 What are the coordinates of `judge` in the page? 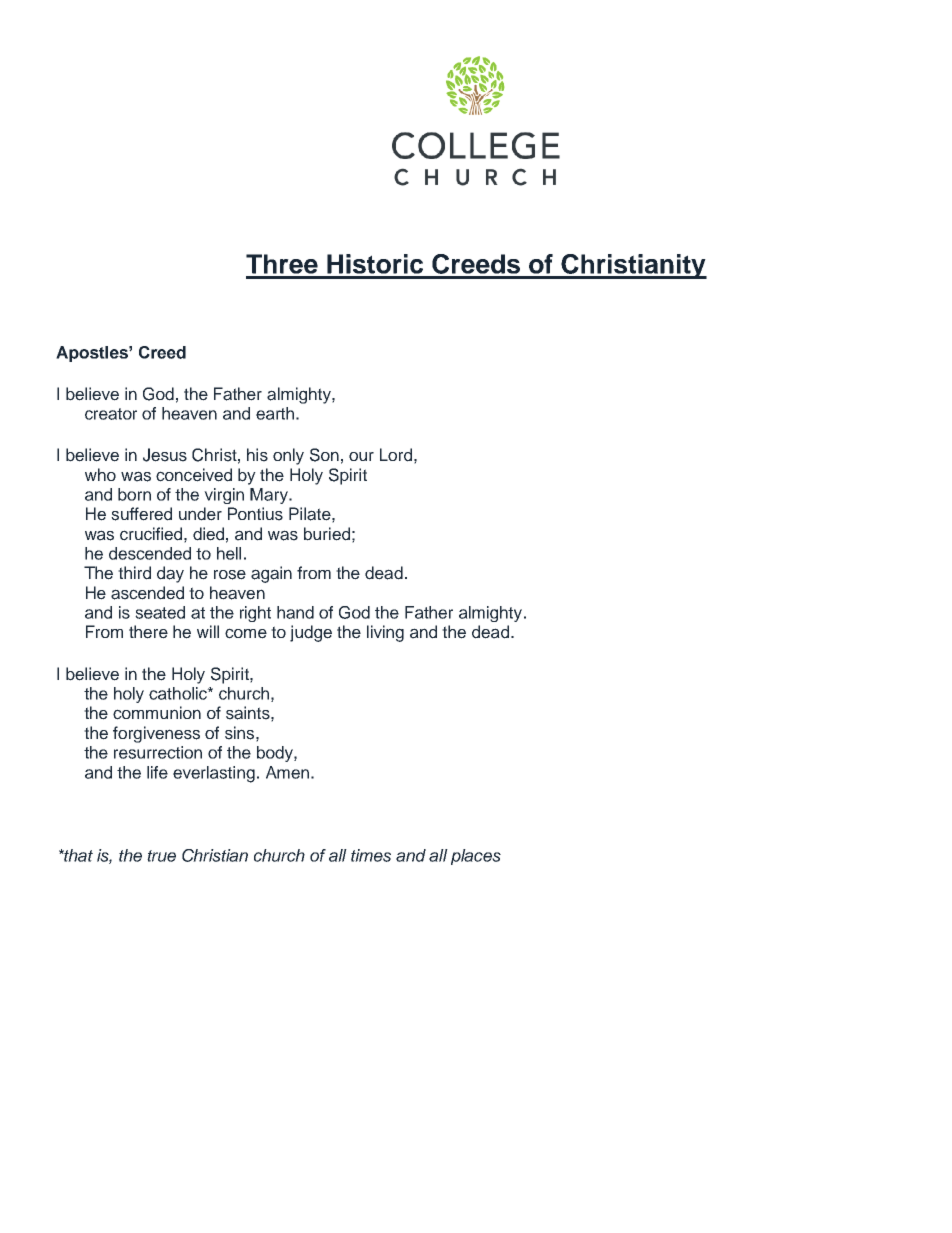 It's located at (311, 633).
